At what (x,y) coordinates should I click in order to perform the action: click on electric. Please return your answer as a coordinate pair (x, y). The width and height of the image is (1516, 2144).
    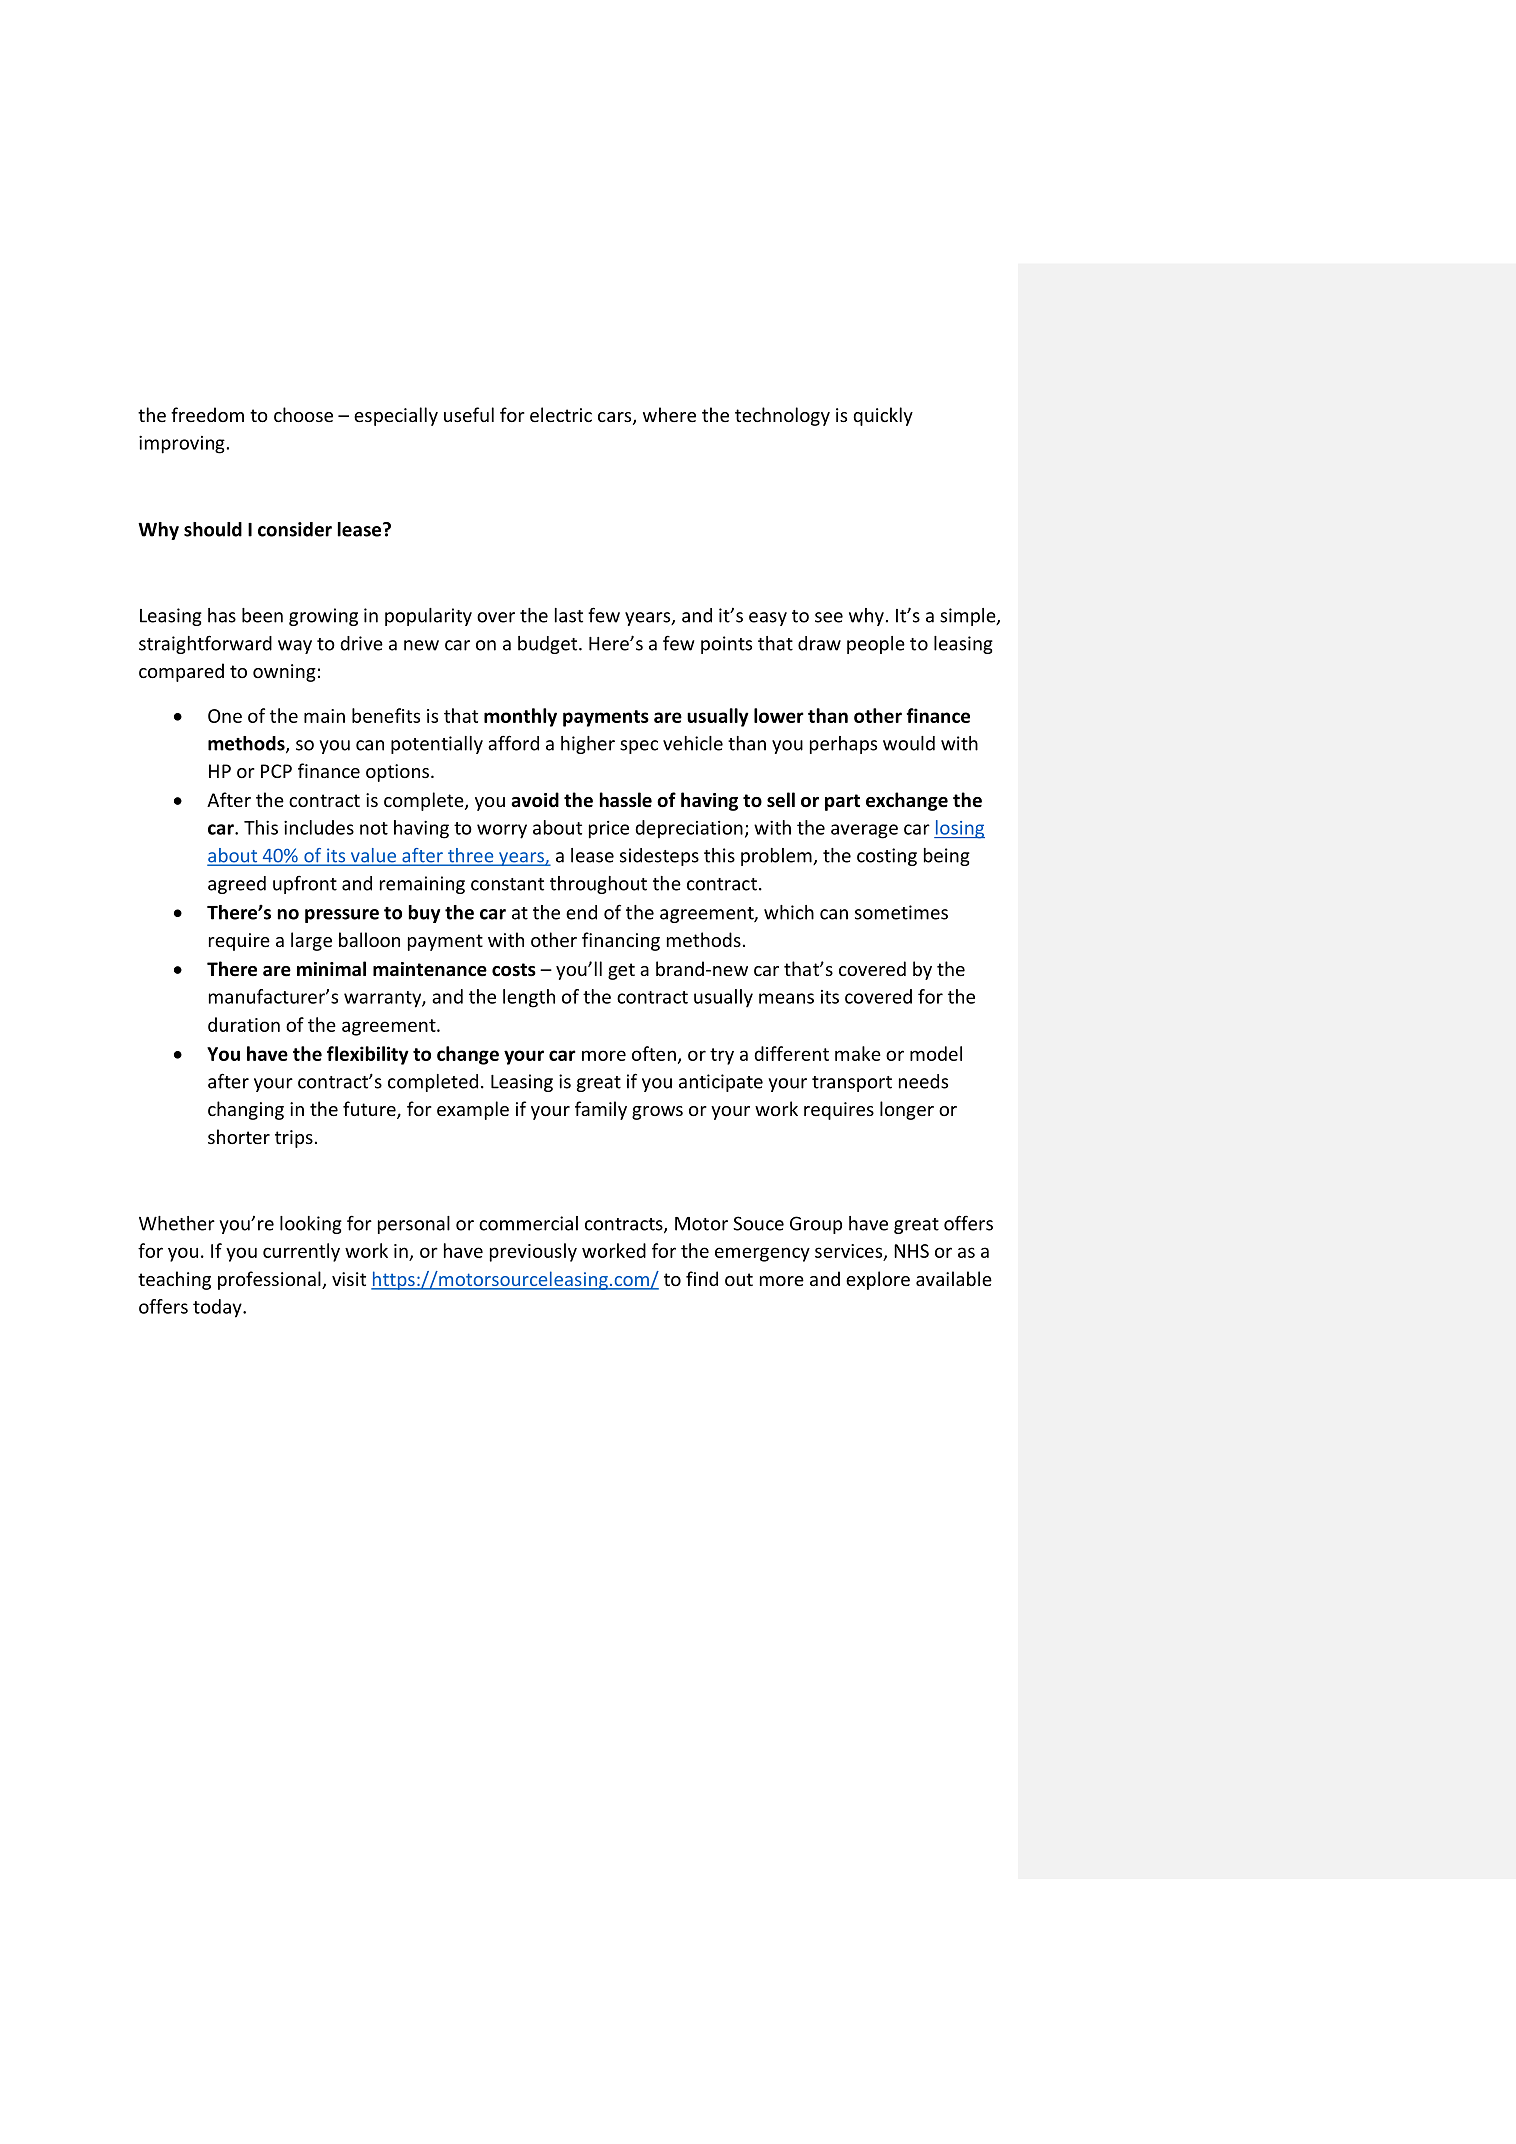
    Looking at the image, I should click on (561, 414).
